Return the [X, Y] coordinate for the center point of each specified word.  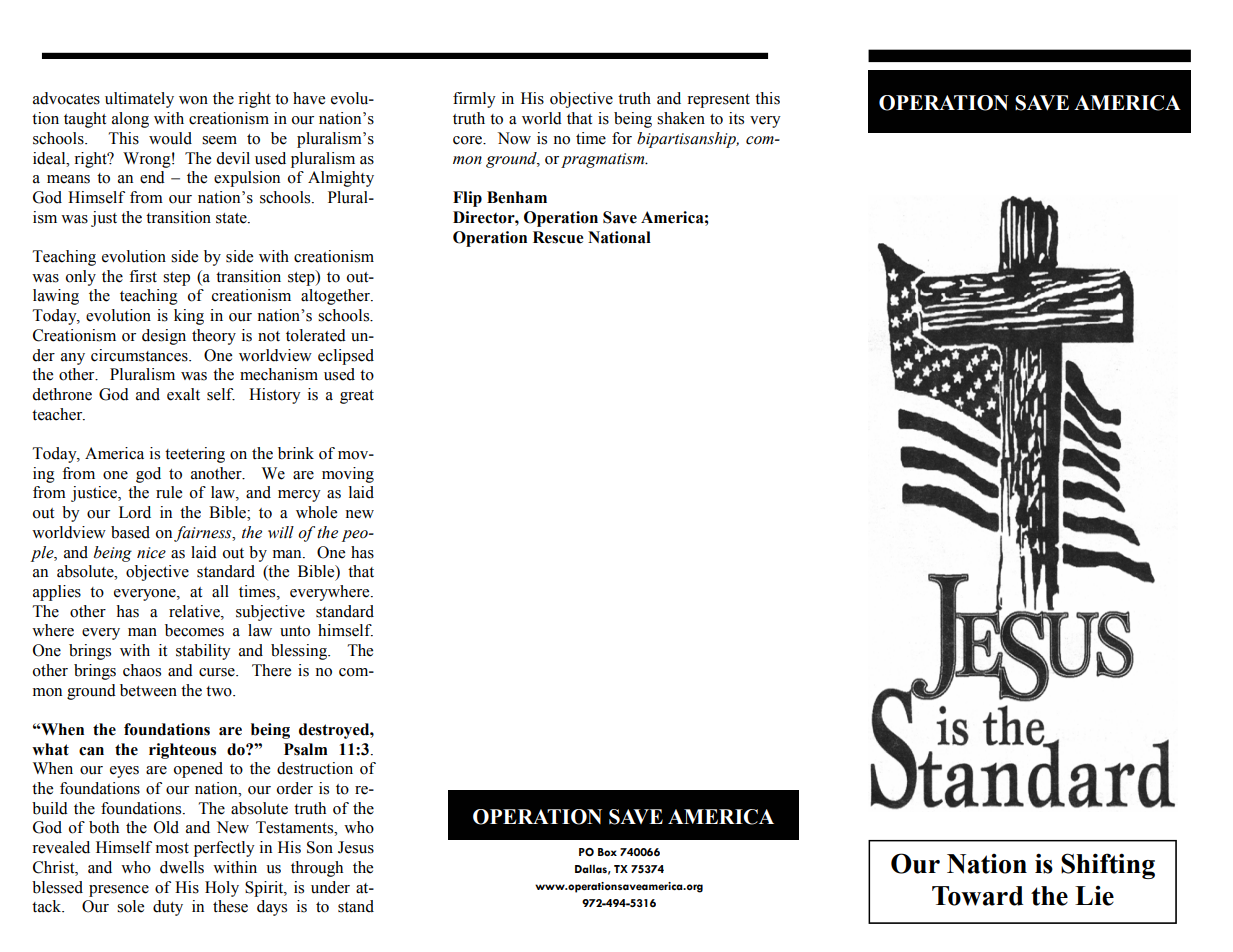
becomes [194, 630]
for [622, 138]
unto [295, 631]
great [357, 397]
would [170, 138]
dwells [182, 867]
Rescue [558, 237]
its [736, 118]
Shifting [1108, 866]
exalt [183, 394]
